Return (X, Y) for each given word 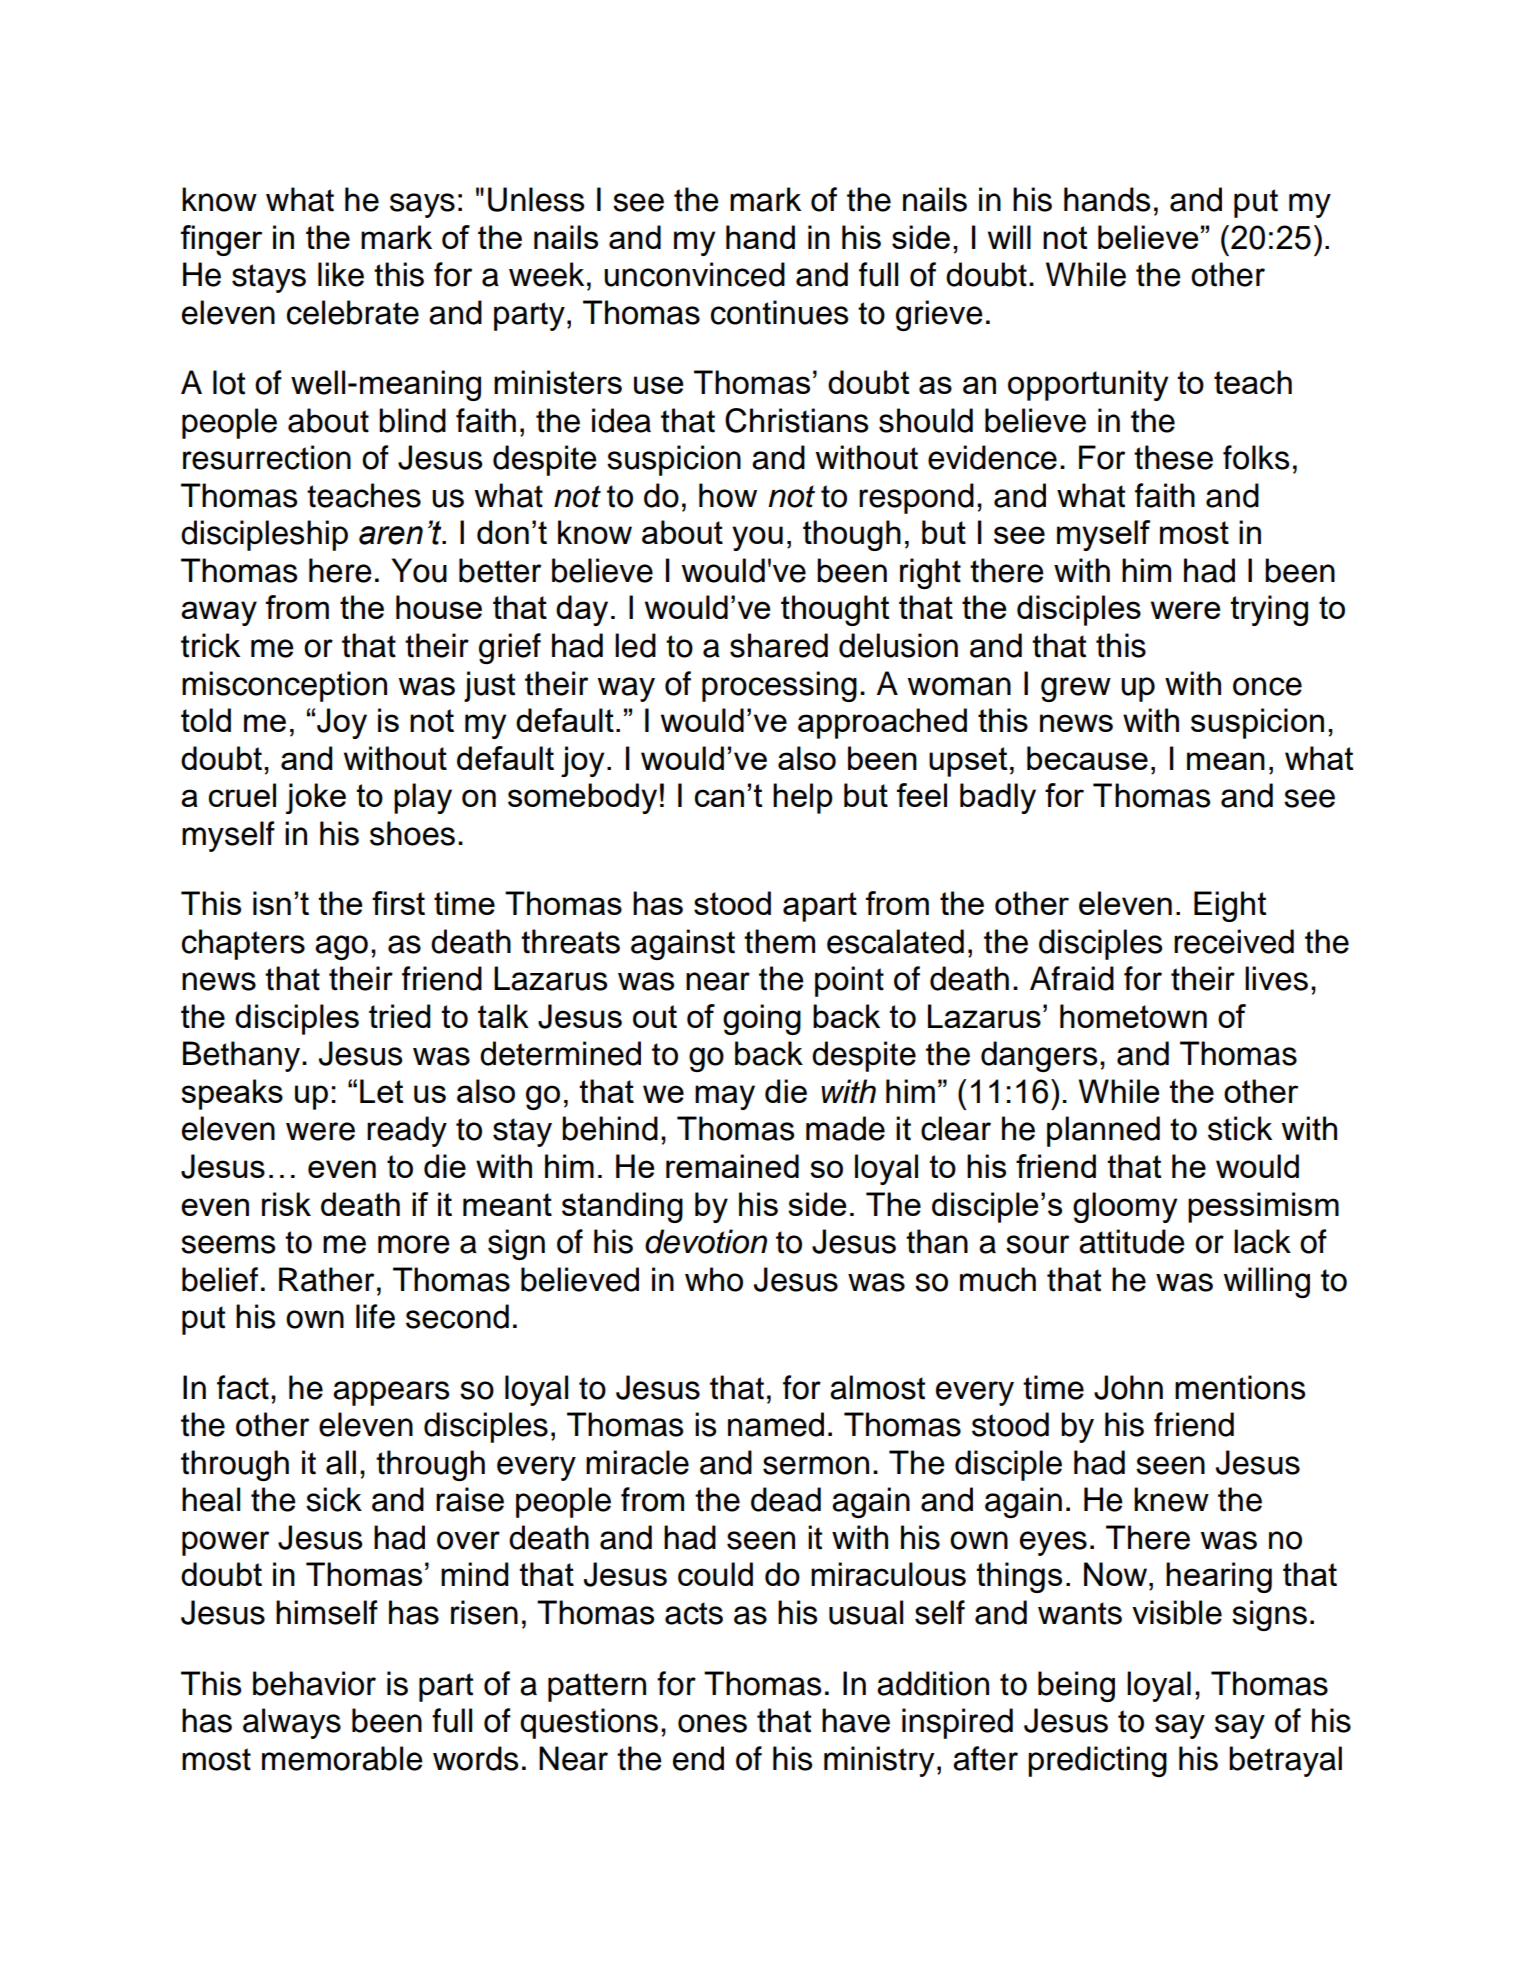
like (341, 274)
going (762, 1019)
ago (341, 947)
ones (712, 1723)
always (292, 1723)
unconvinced (694, 274)
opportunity (1088, 385)
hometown (1133, 1016)
